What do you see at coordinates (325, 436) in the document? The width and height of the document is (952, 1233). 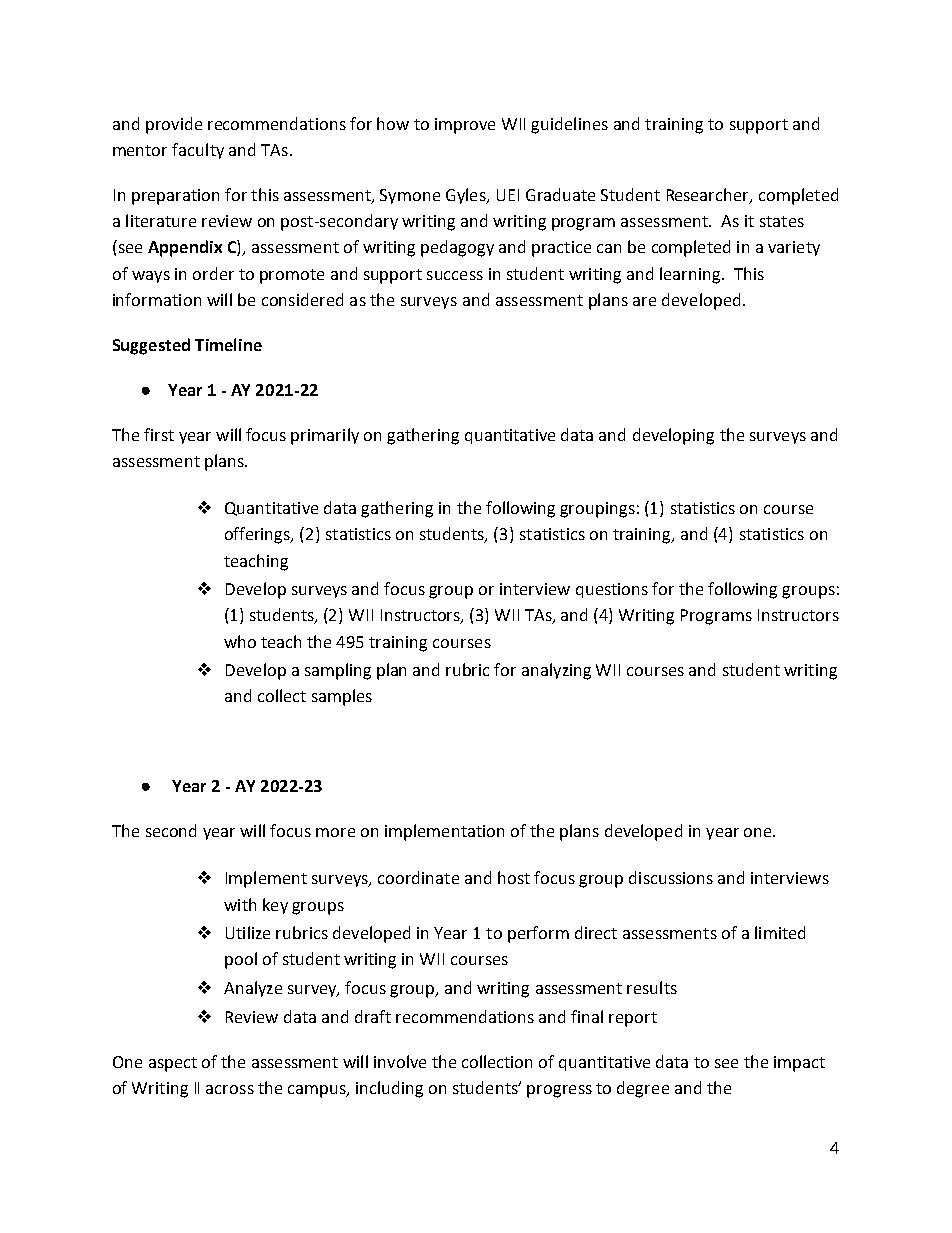 I see `primarily` at bounding box center [325, 436].
